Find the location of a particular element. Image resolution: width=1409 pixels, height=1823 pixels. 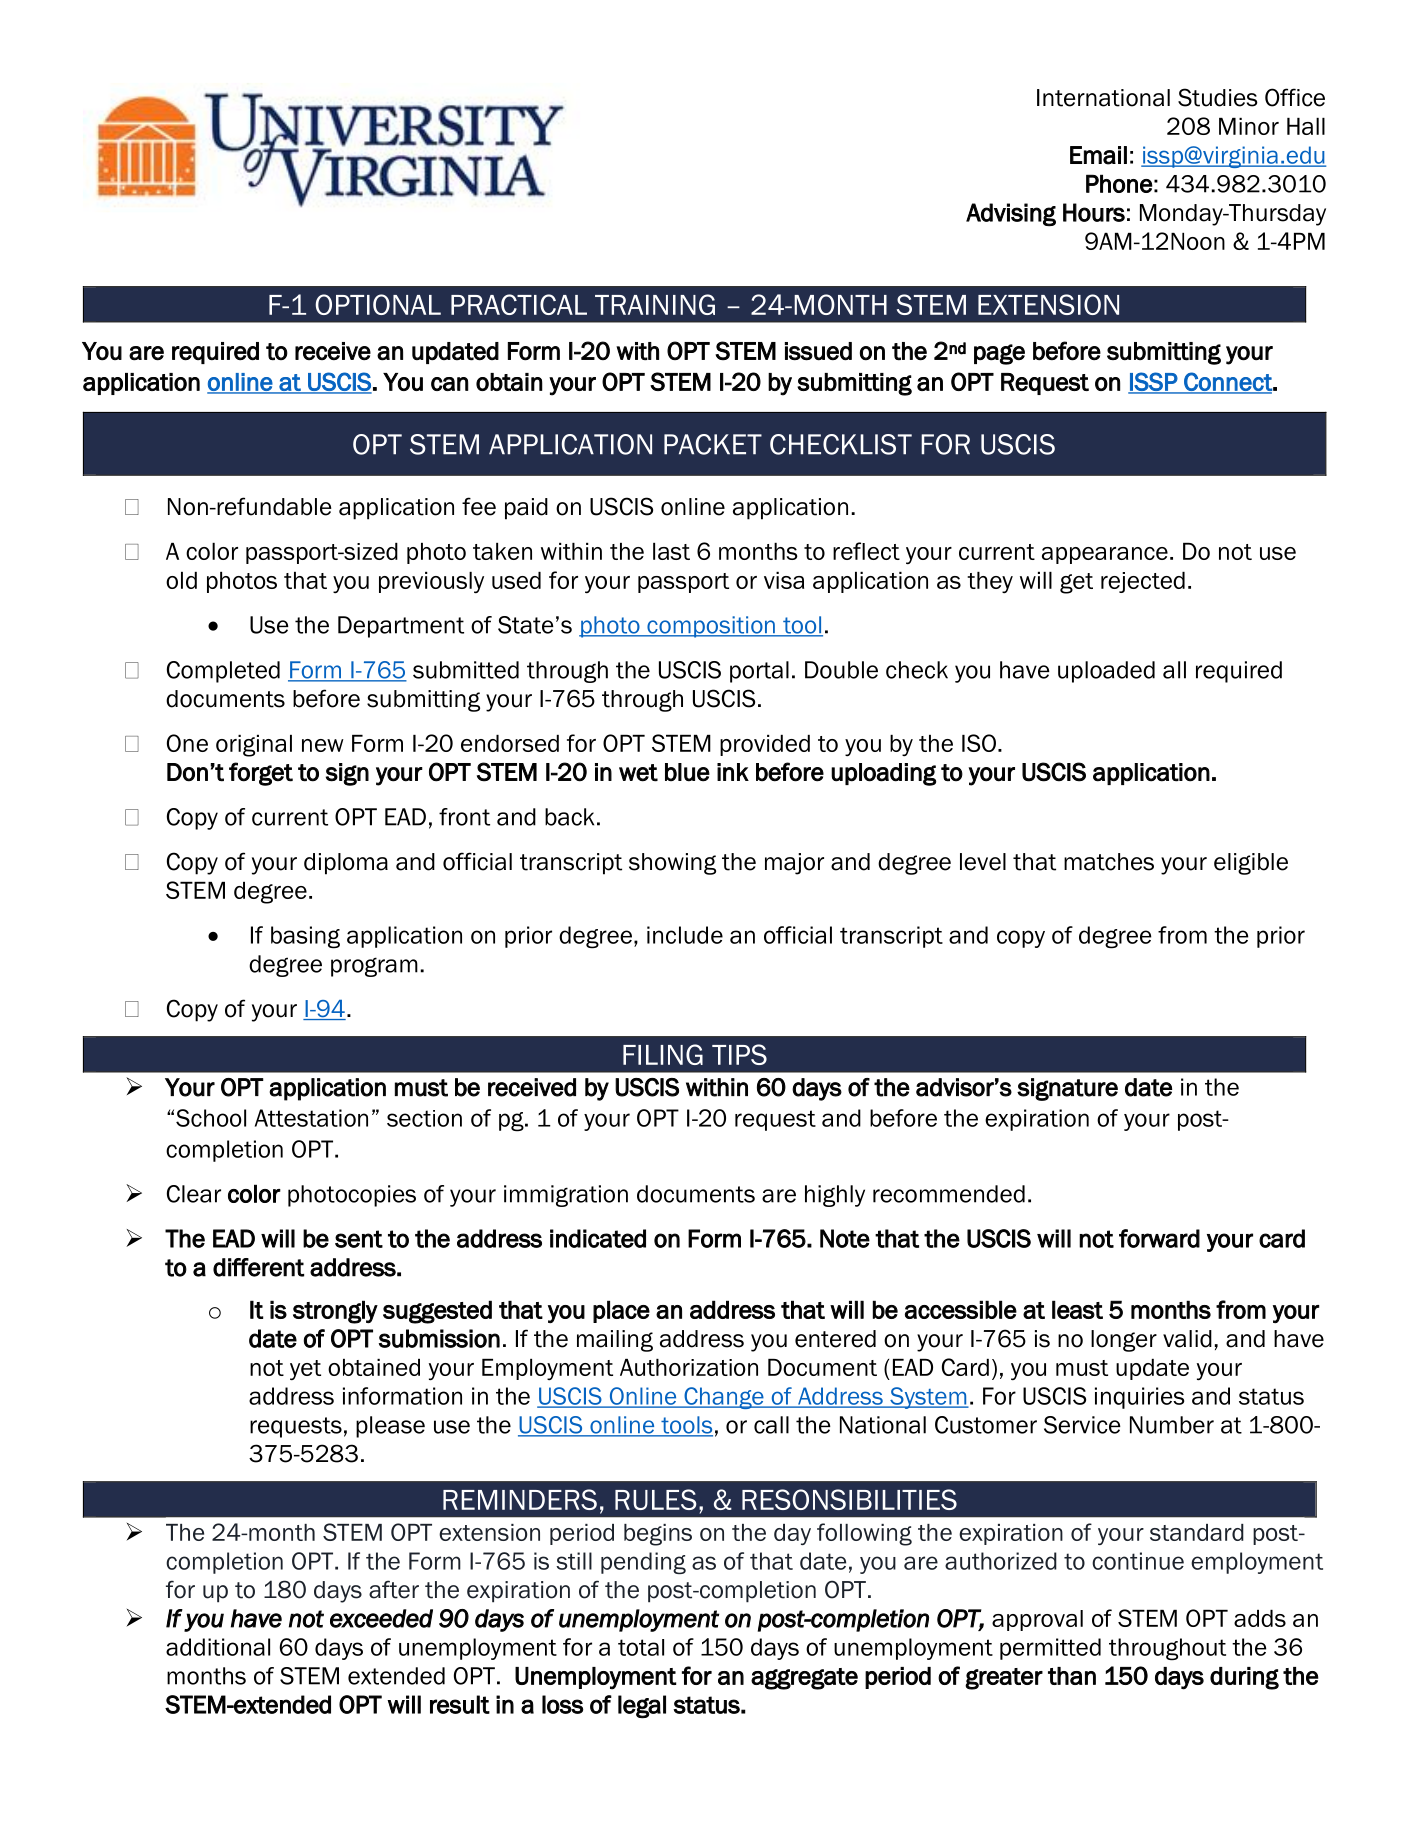

strongly is located at coordinates (335, 1312).
